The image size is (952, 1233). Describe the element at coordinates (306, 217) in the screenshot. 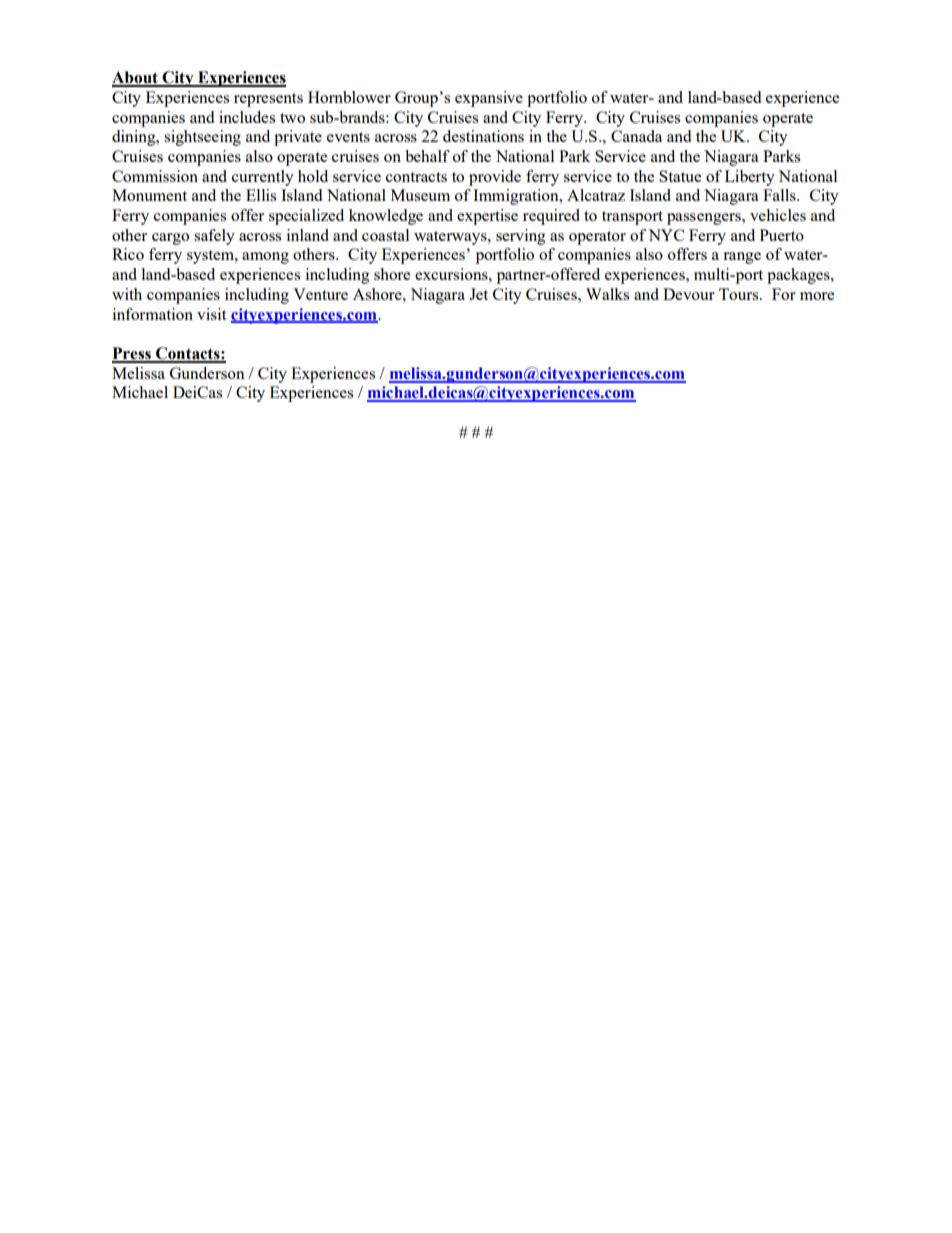

I see `specialized` at that location.
